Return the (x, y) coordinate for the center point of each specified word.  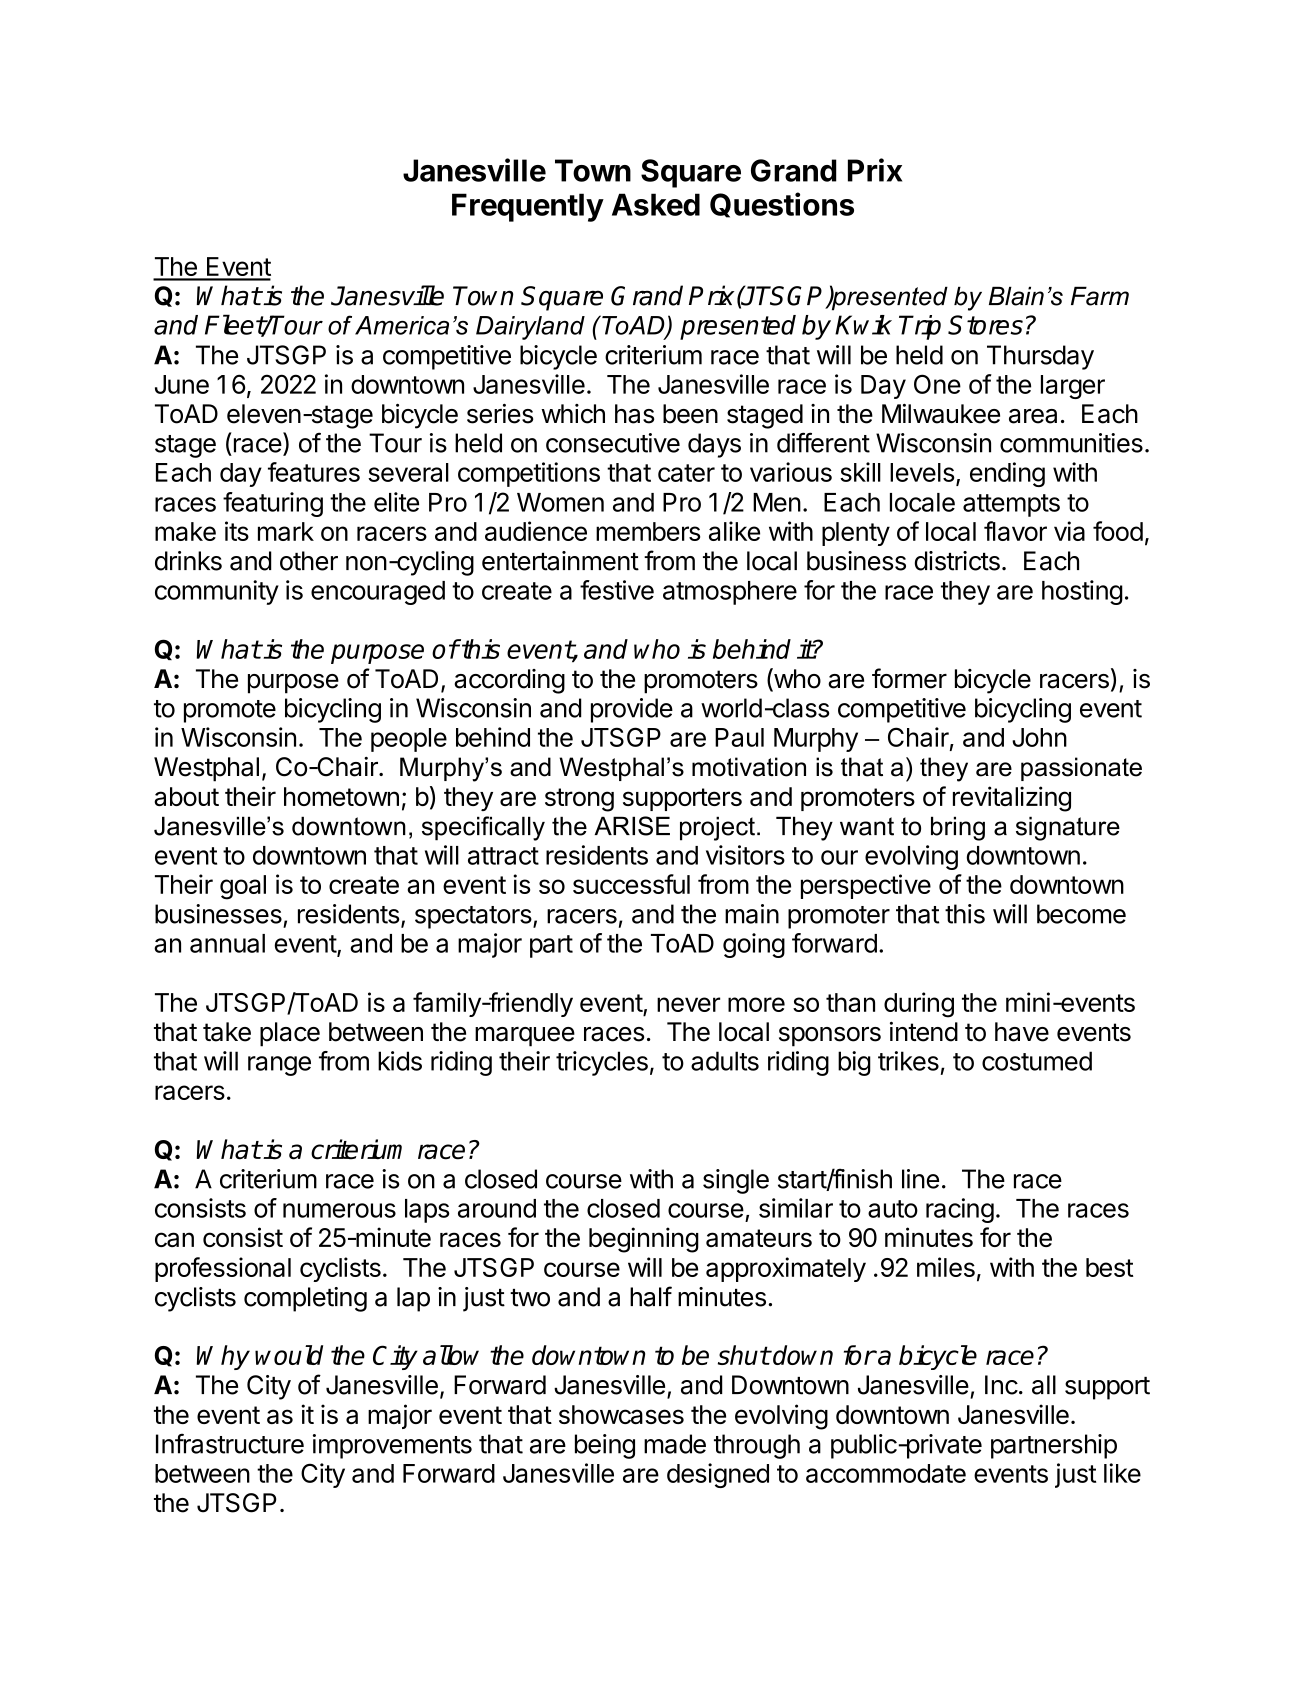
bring (958, 828)
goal (243, 887)
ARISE (632, 826)
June (182, 384)
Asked (656, 204)
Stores (985, 325)
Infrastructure (230, 1443)
